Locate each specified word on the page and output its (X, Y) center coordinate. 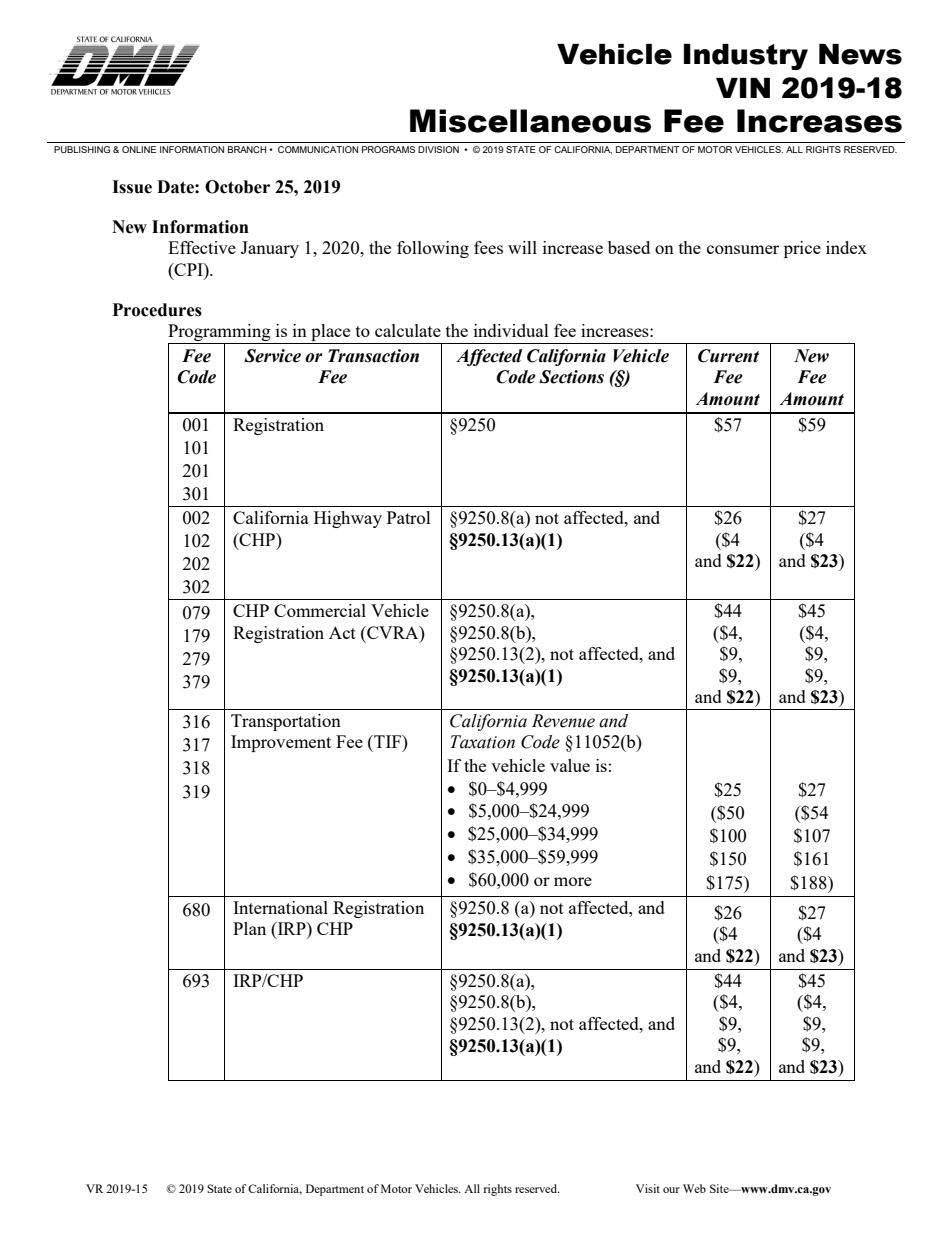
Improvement (281, 743)
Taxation (482, 742)
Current (728, 356)
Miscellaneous (530, 121)
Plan (249, 928)
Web (694, 1188)
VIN (743, 88)
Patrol (409, 517)
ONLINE (139, 149)
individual (511, 330)
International (280, 907)
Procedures (157, 310)
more (573, 881)
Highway (348, 519)
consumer (743, 249)
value (570, 765)
